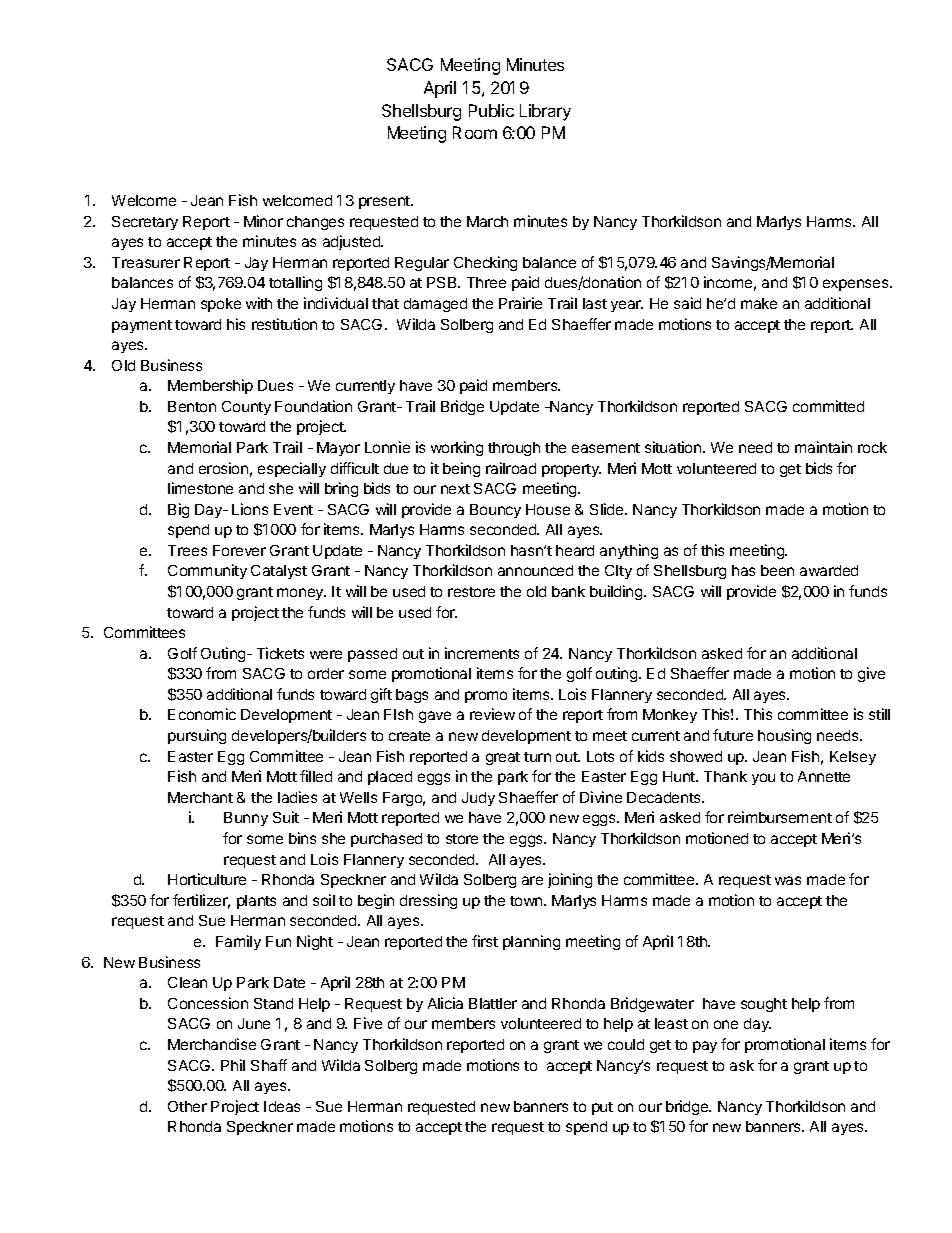 The image size is (952, 1233). Describe the element at coordinates (263, 221) in the screenshot. I see `Minor` at that location.
